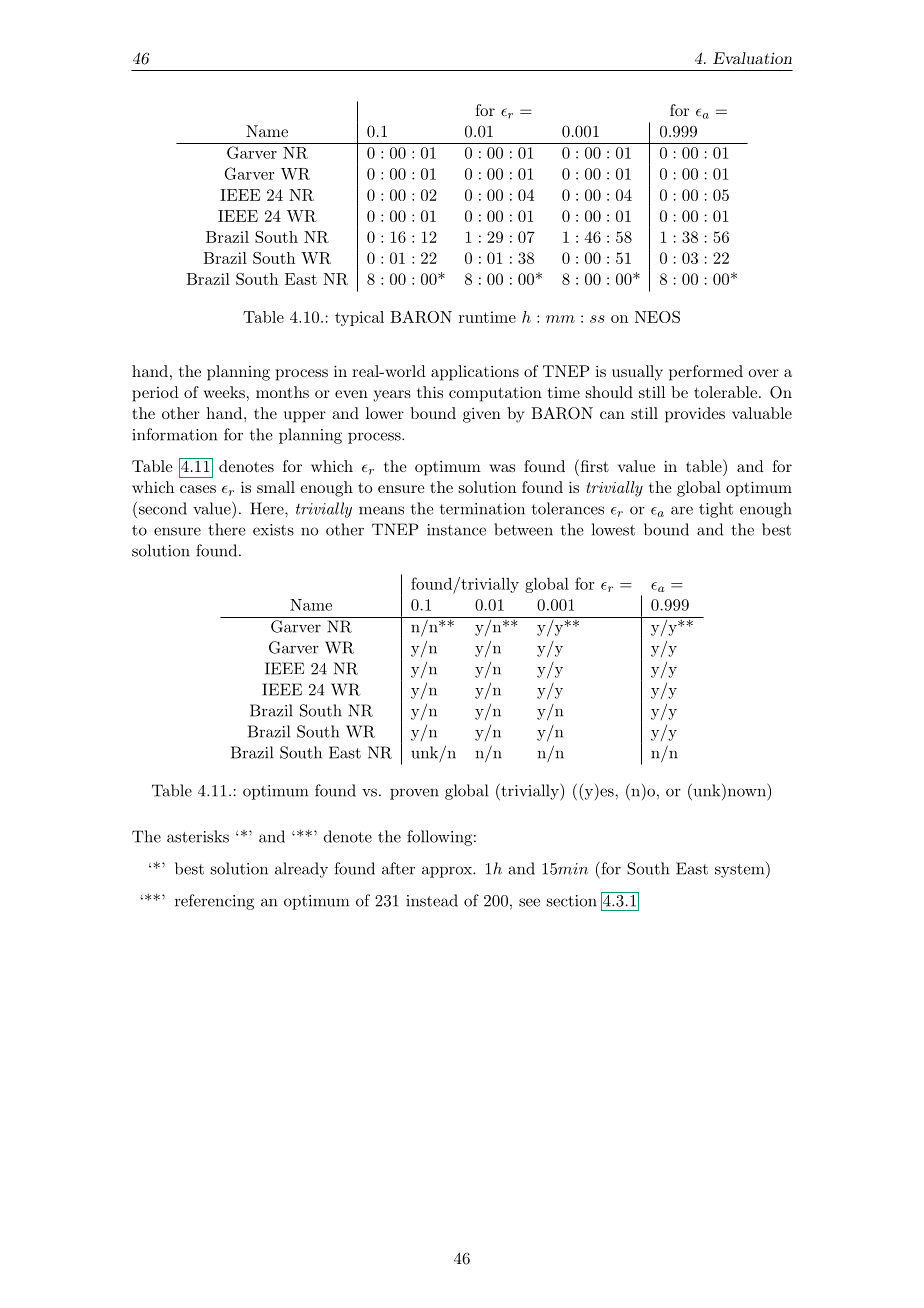 This document has width=924, height=1308. What do you see at coordinates (198, 836) in the document?
I see `asterisks` at bounding box center [198, 836].
